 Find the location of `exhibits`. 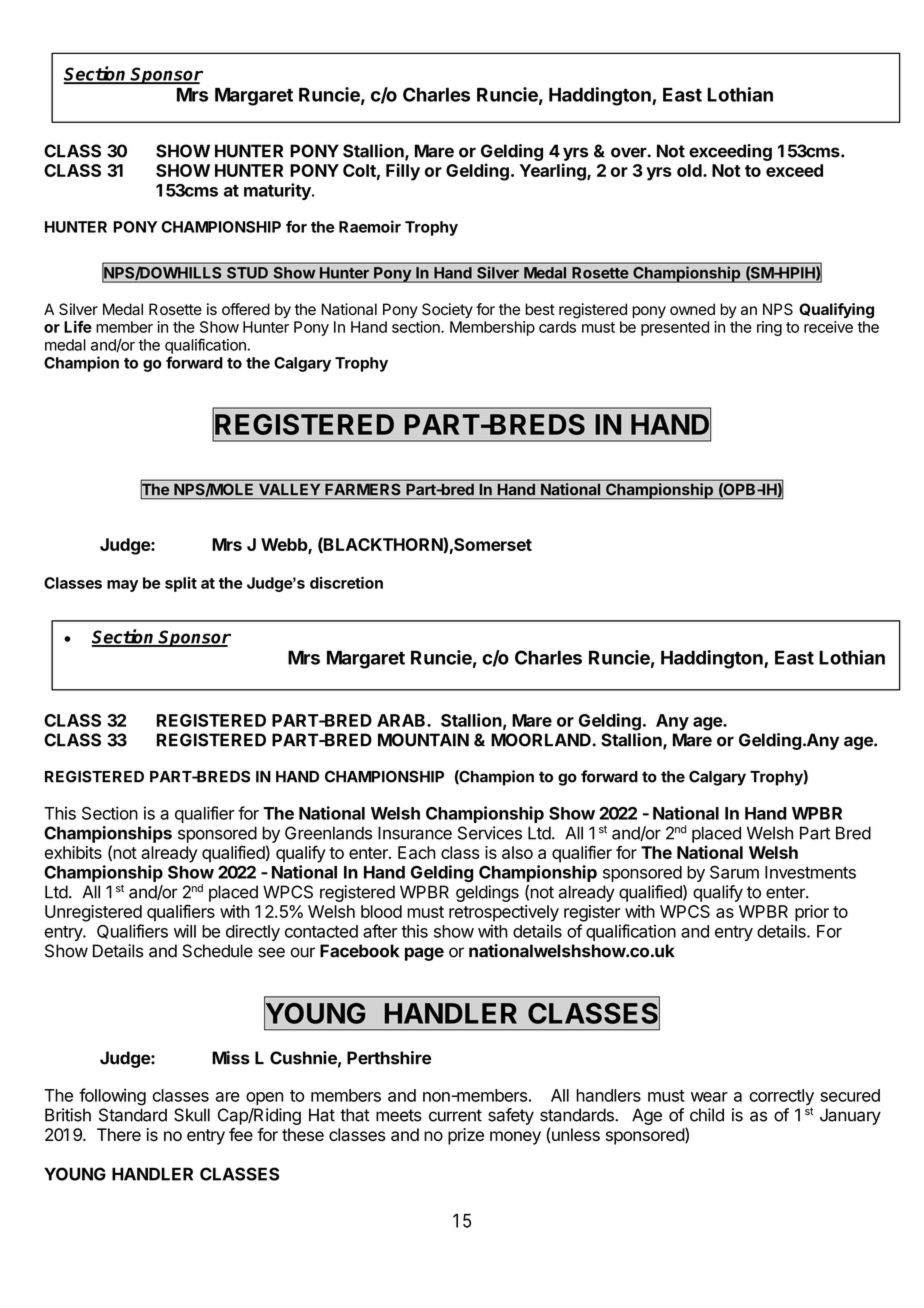

exhibits is located at coordinates (73, 852).
